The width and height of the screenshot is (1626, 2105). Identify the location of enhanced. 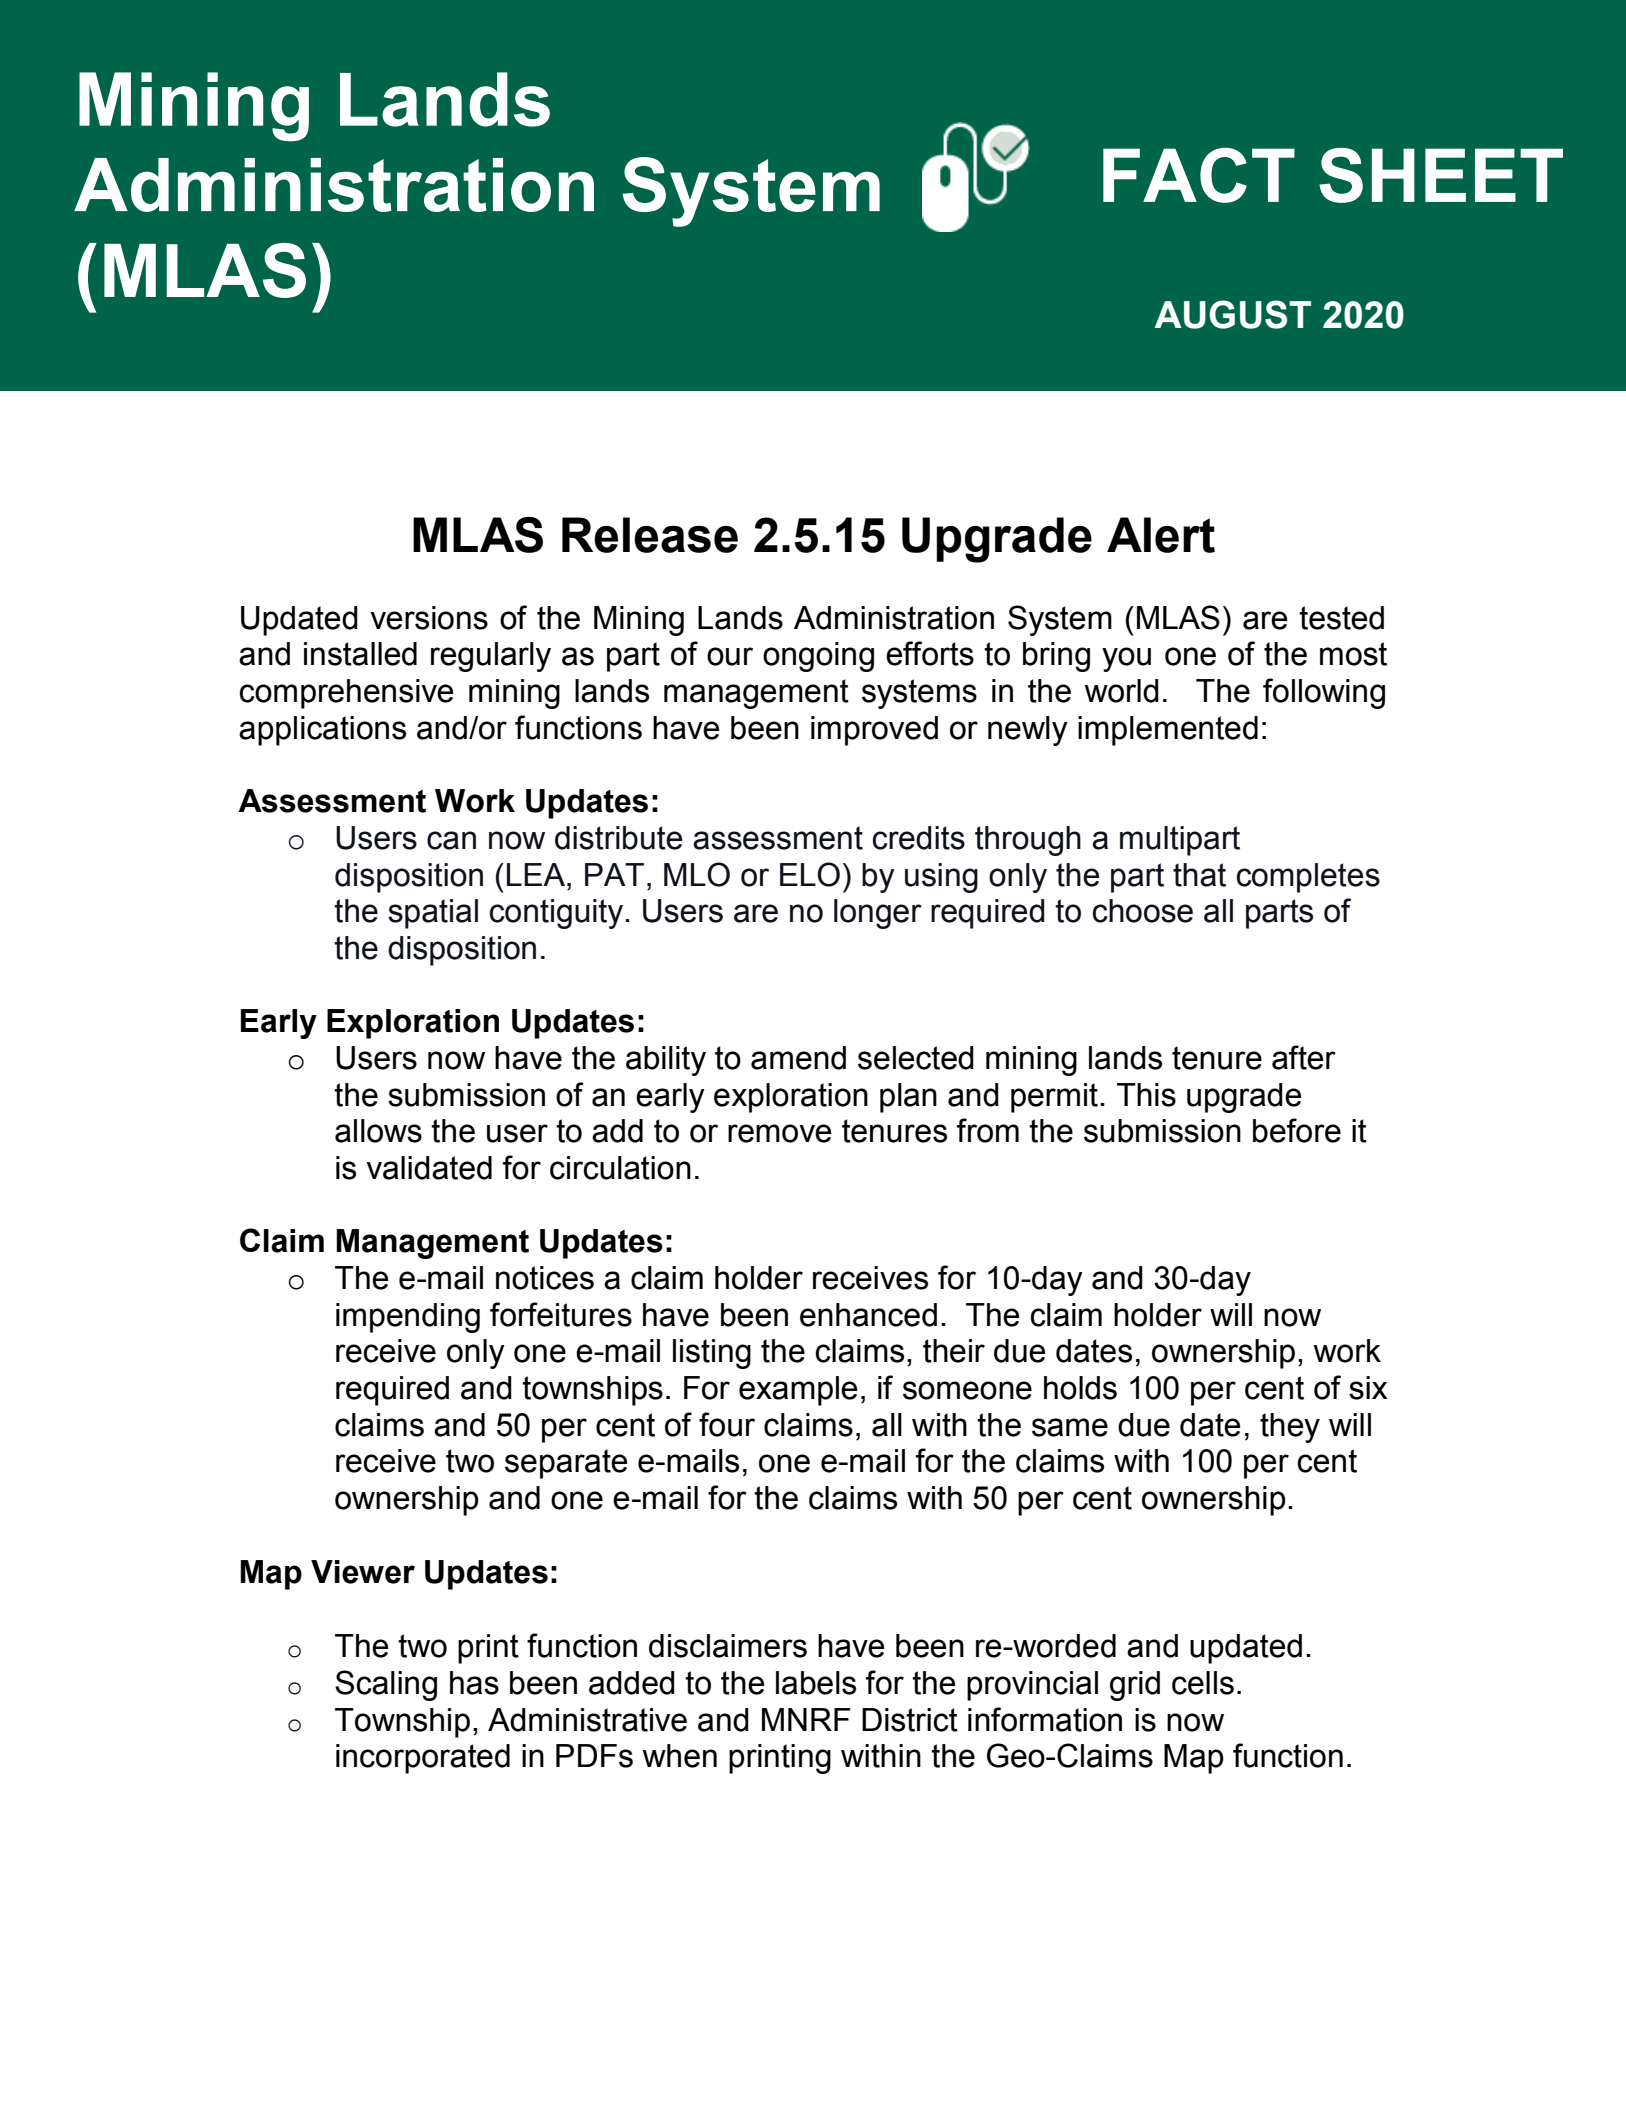
(868, 1315).
